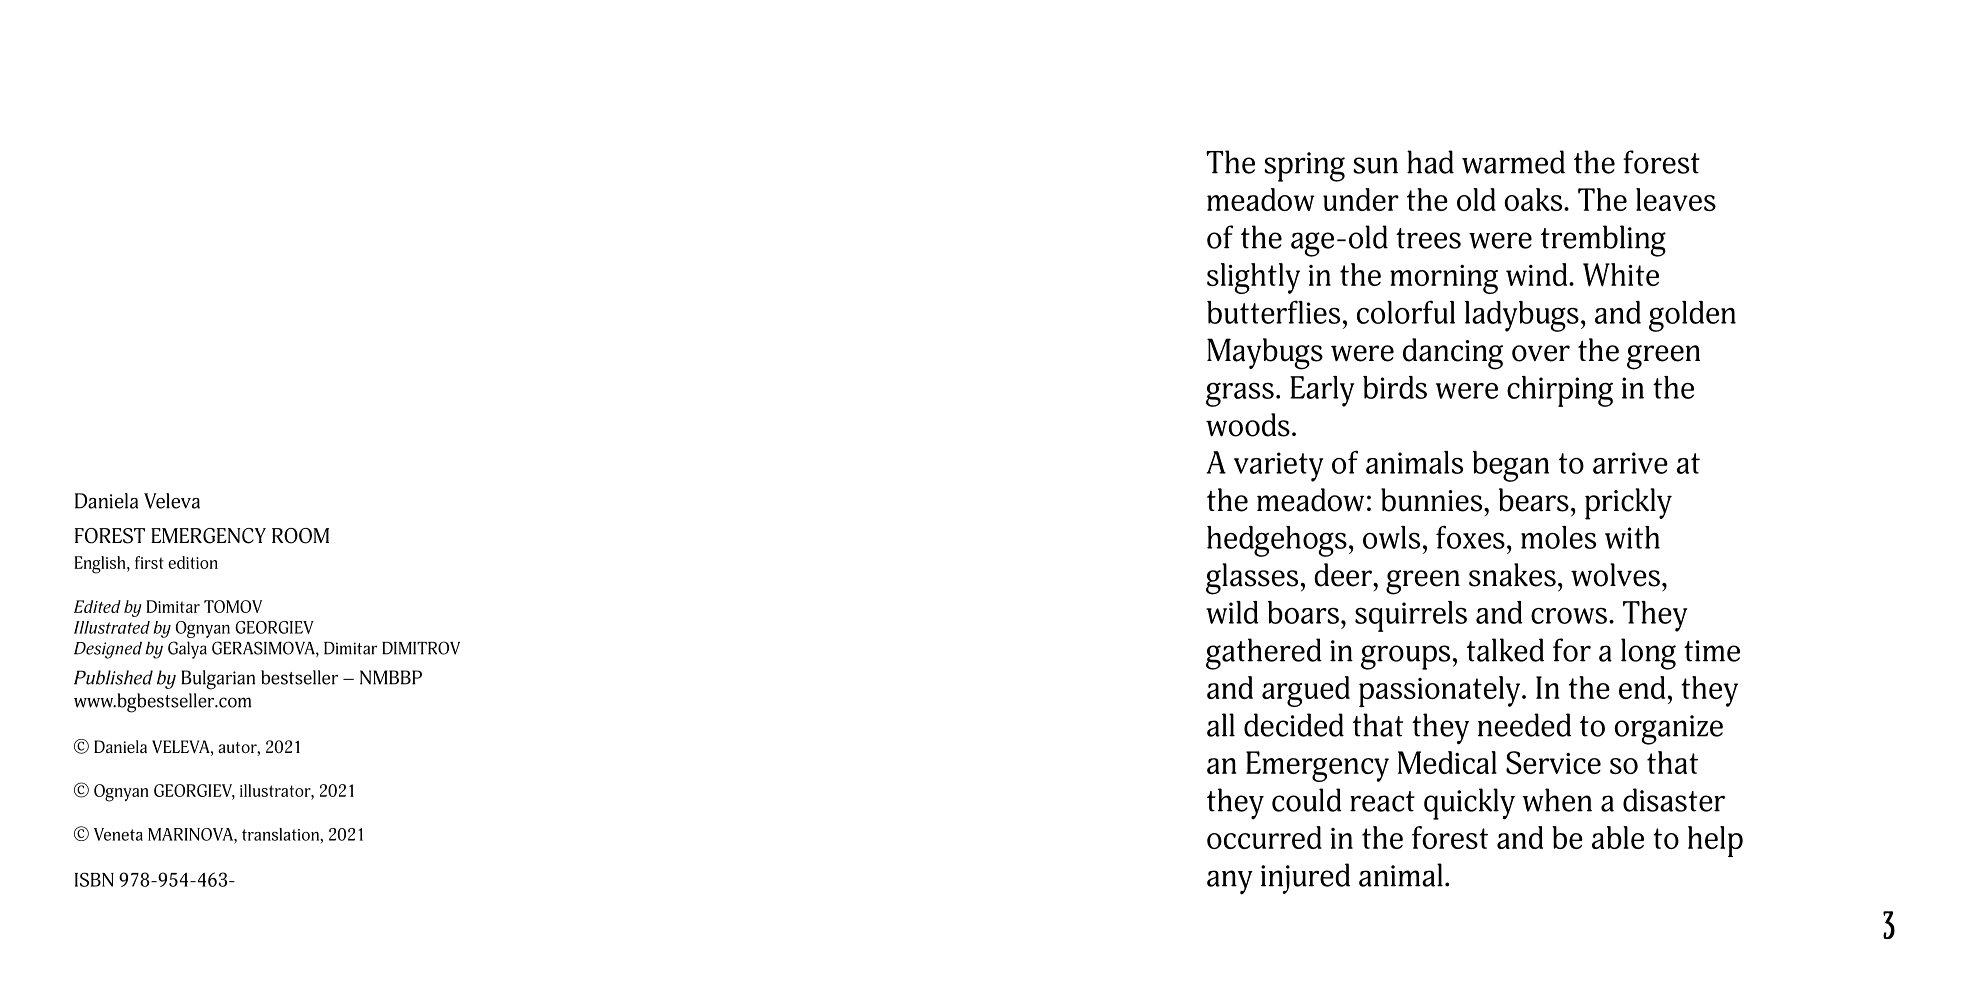 Image resolution: width=1969 pixels, height=985 pixels. Describe the element at coordinates (1230, 882) in the screenshot. I see `any` at that location.
